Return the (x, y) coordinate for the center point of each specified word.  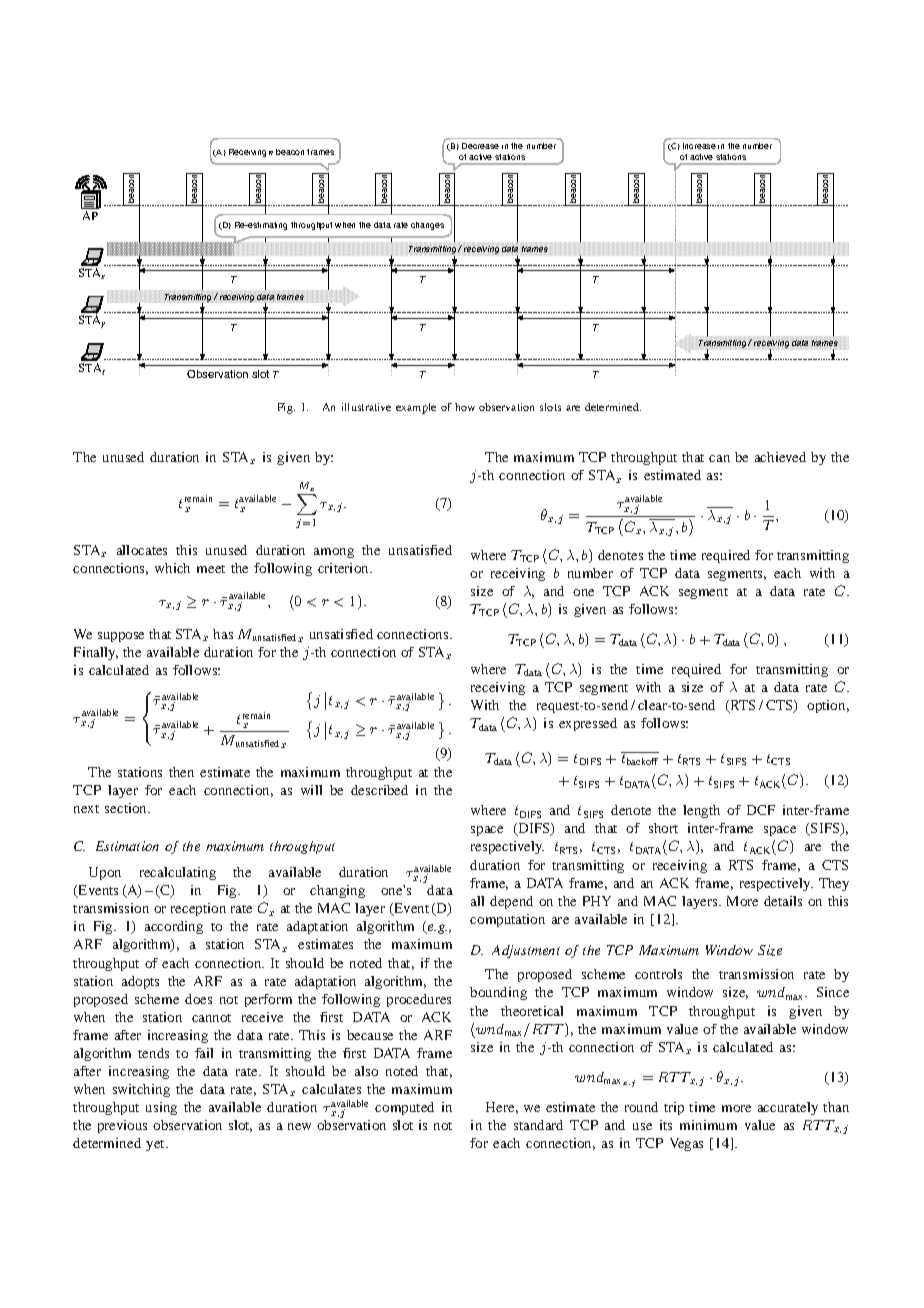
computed (404, 1108)
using (161, 1108)
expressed (588, 724)
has (223, 634)
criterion (344, 568)
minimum (708, 1125)
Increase (699, 146)
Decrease (480, 146)
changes (427, 226)
